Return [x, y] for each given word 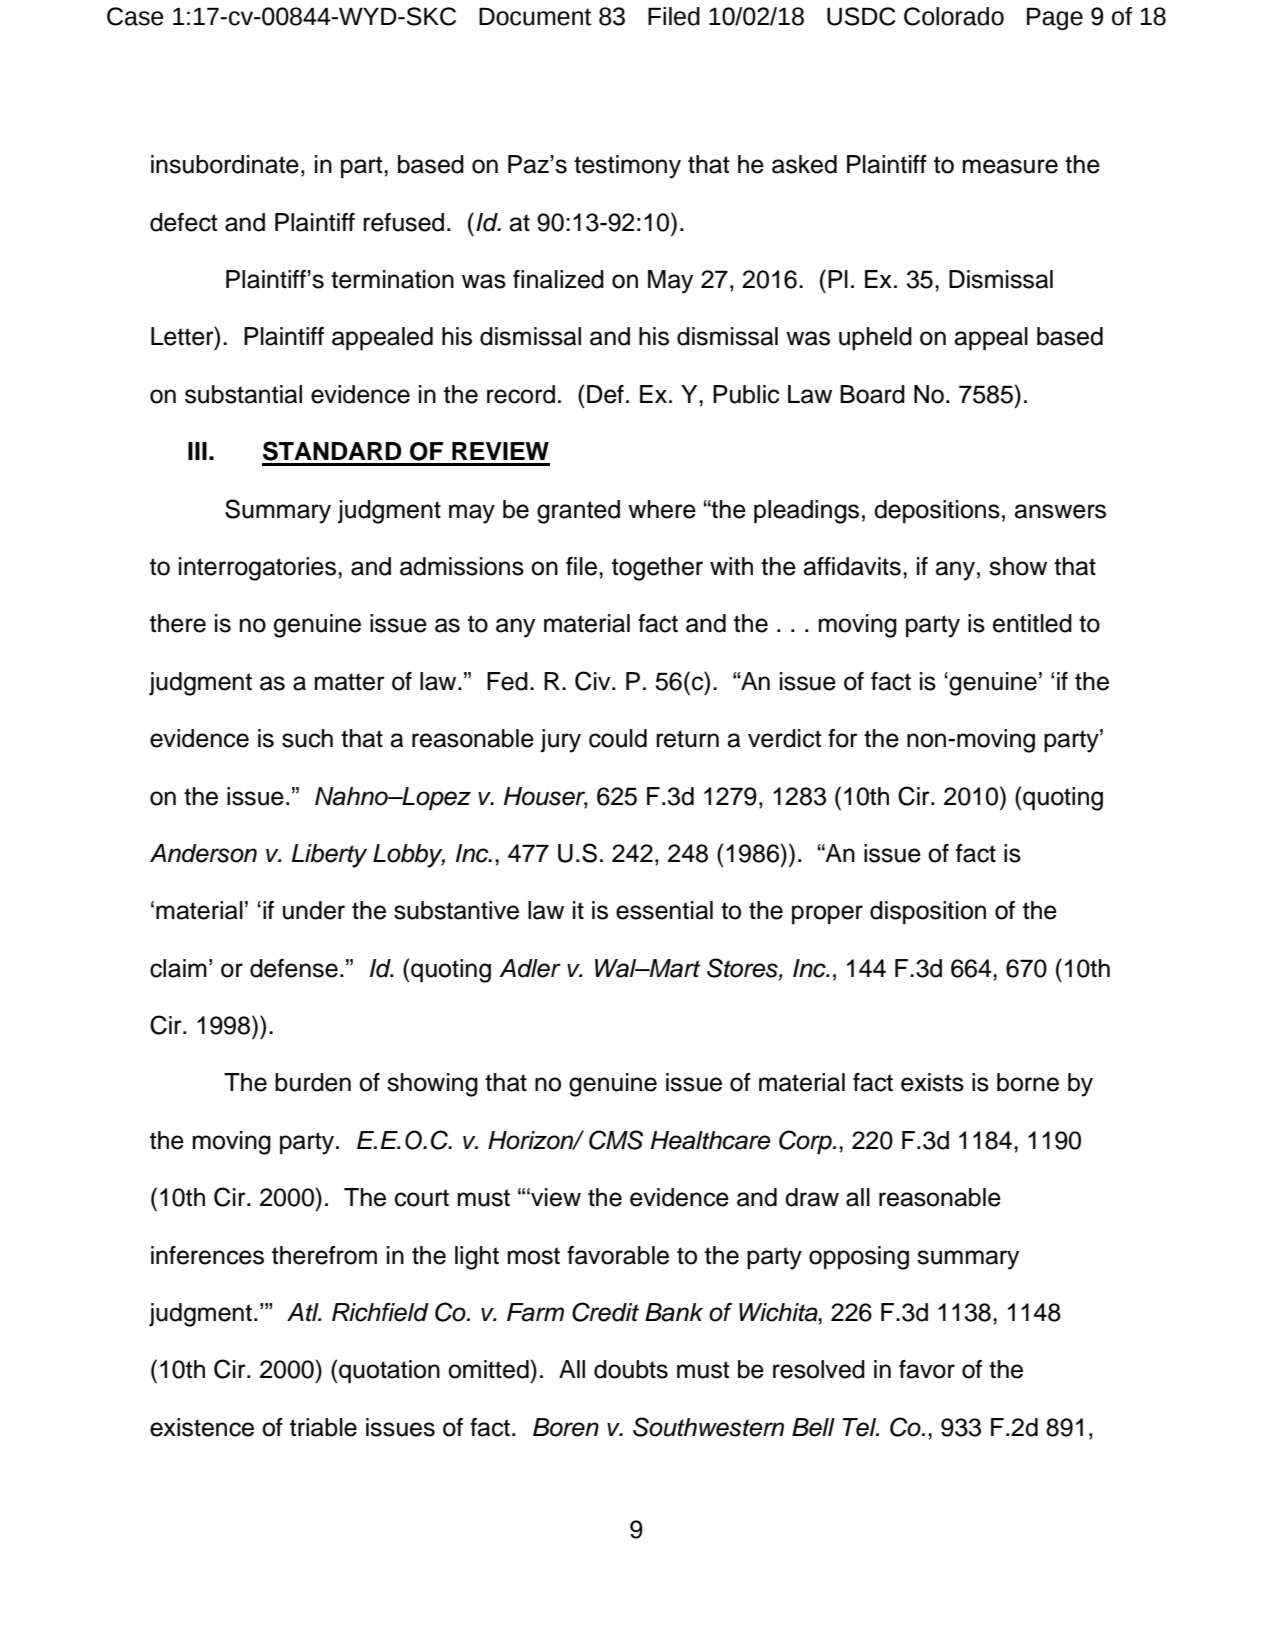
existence [202, 1427]
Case [135, 16]
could [618, 738]
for [843, 738]
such [307, 738]
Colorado [954, 16]
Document [535, 17]
